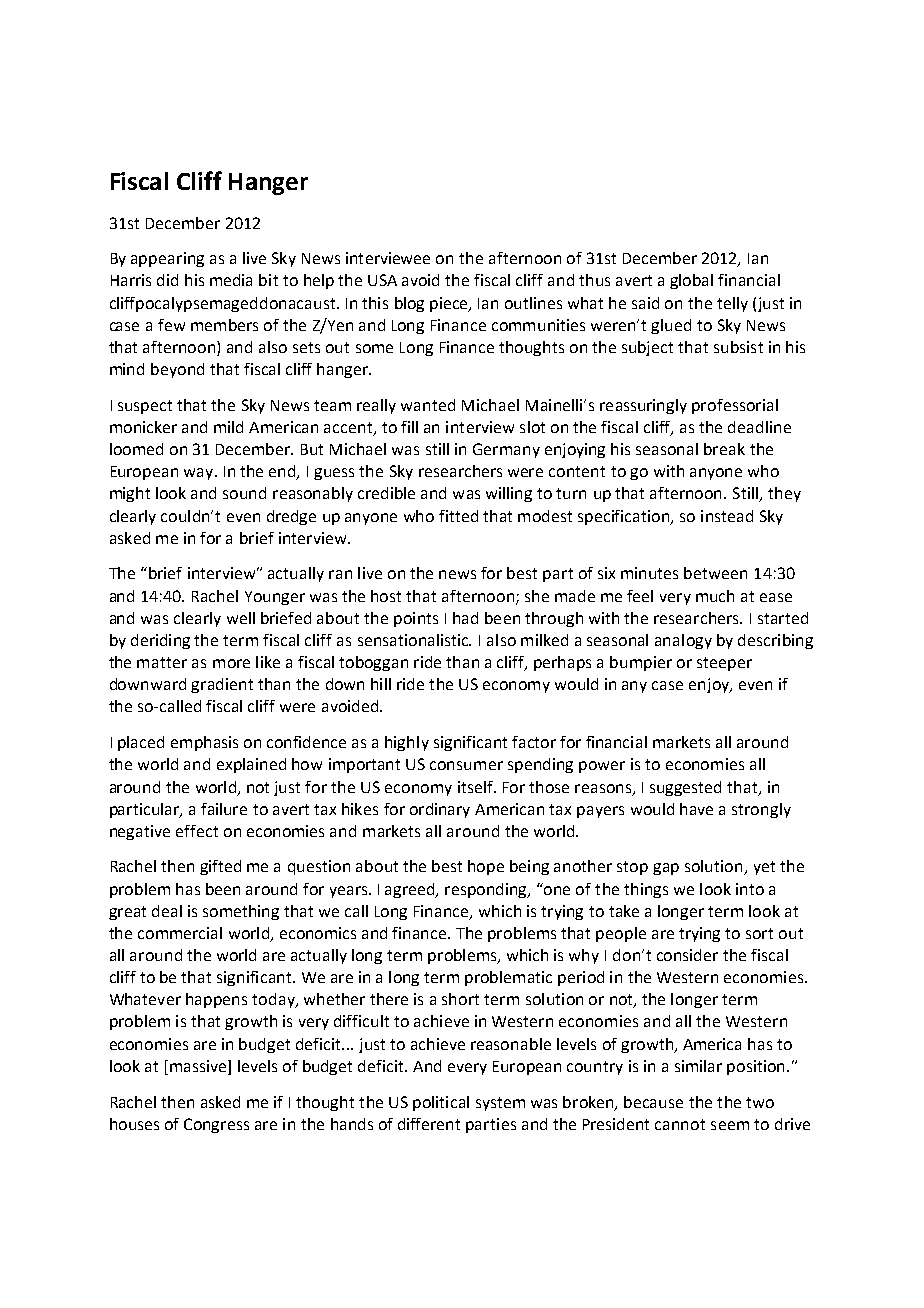 The height and width of the document is (1308, 924). What do you see at coordinates (730, 1125) in the document?
I see `seem` at bounding box center [730, 1125].
